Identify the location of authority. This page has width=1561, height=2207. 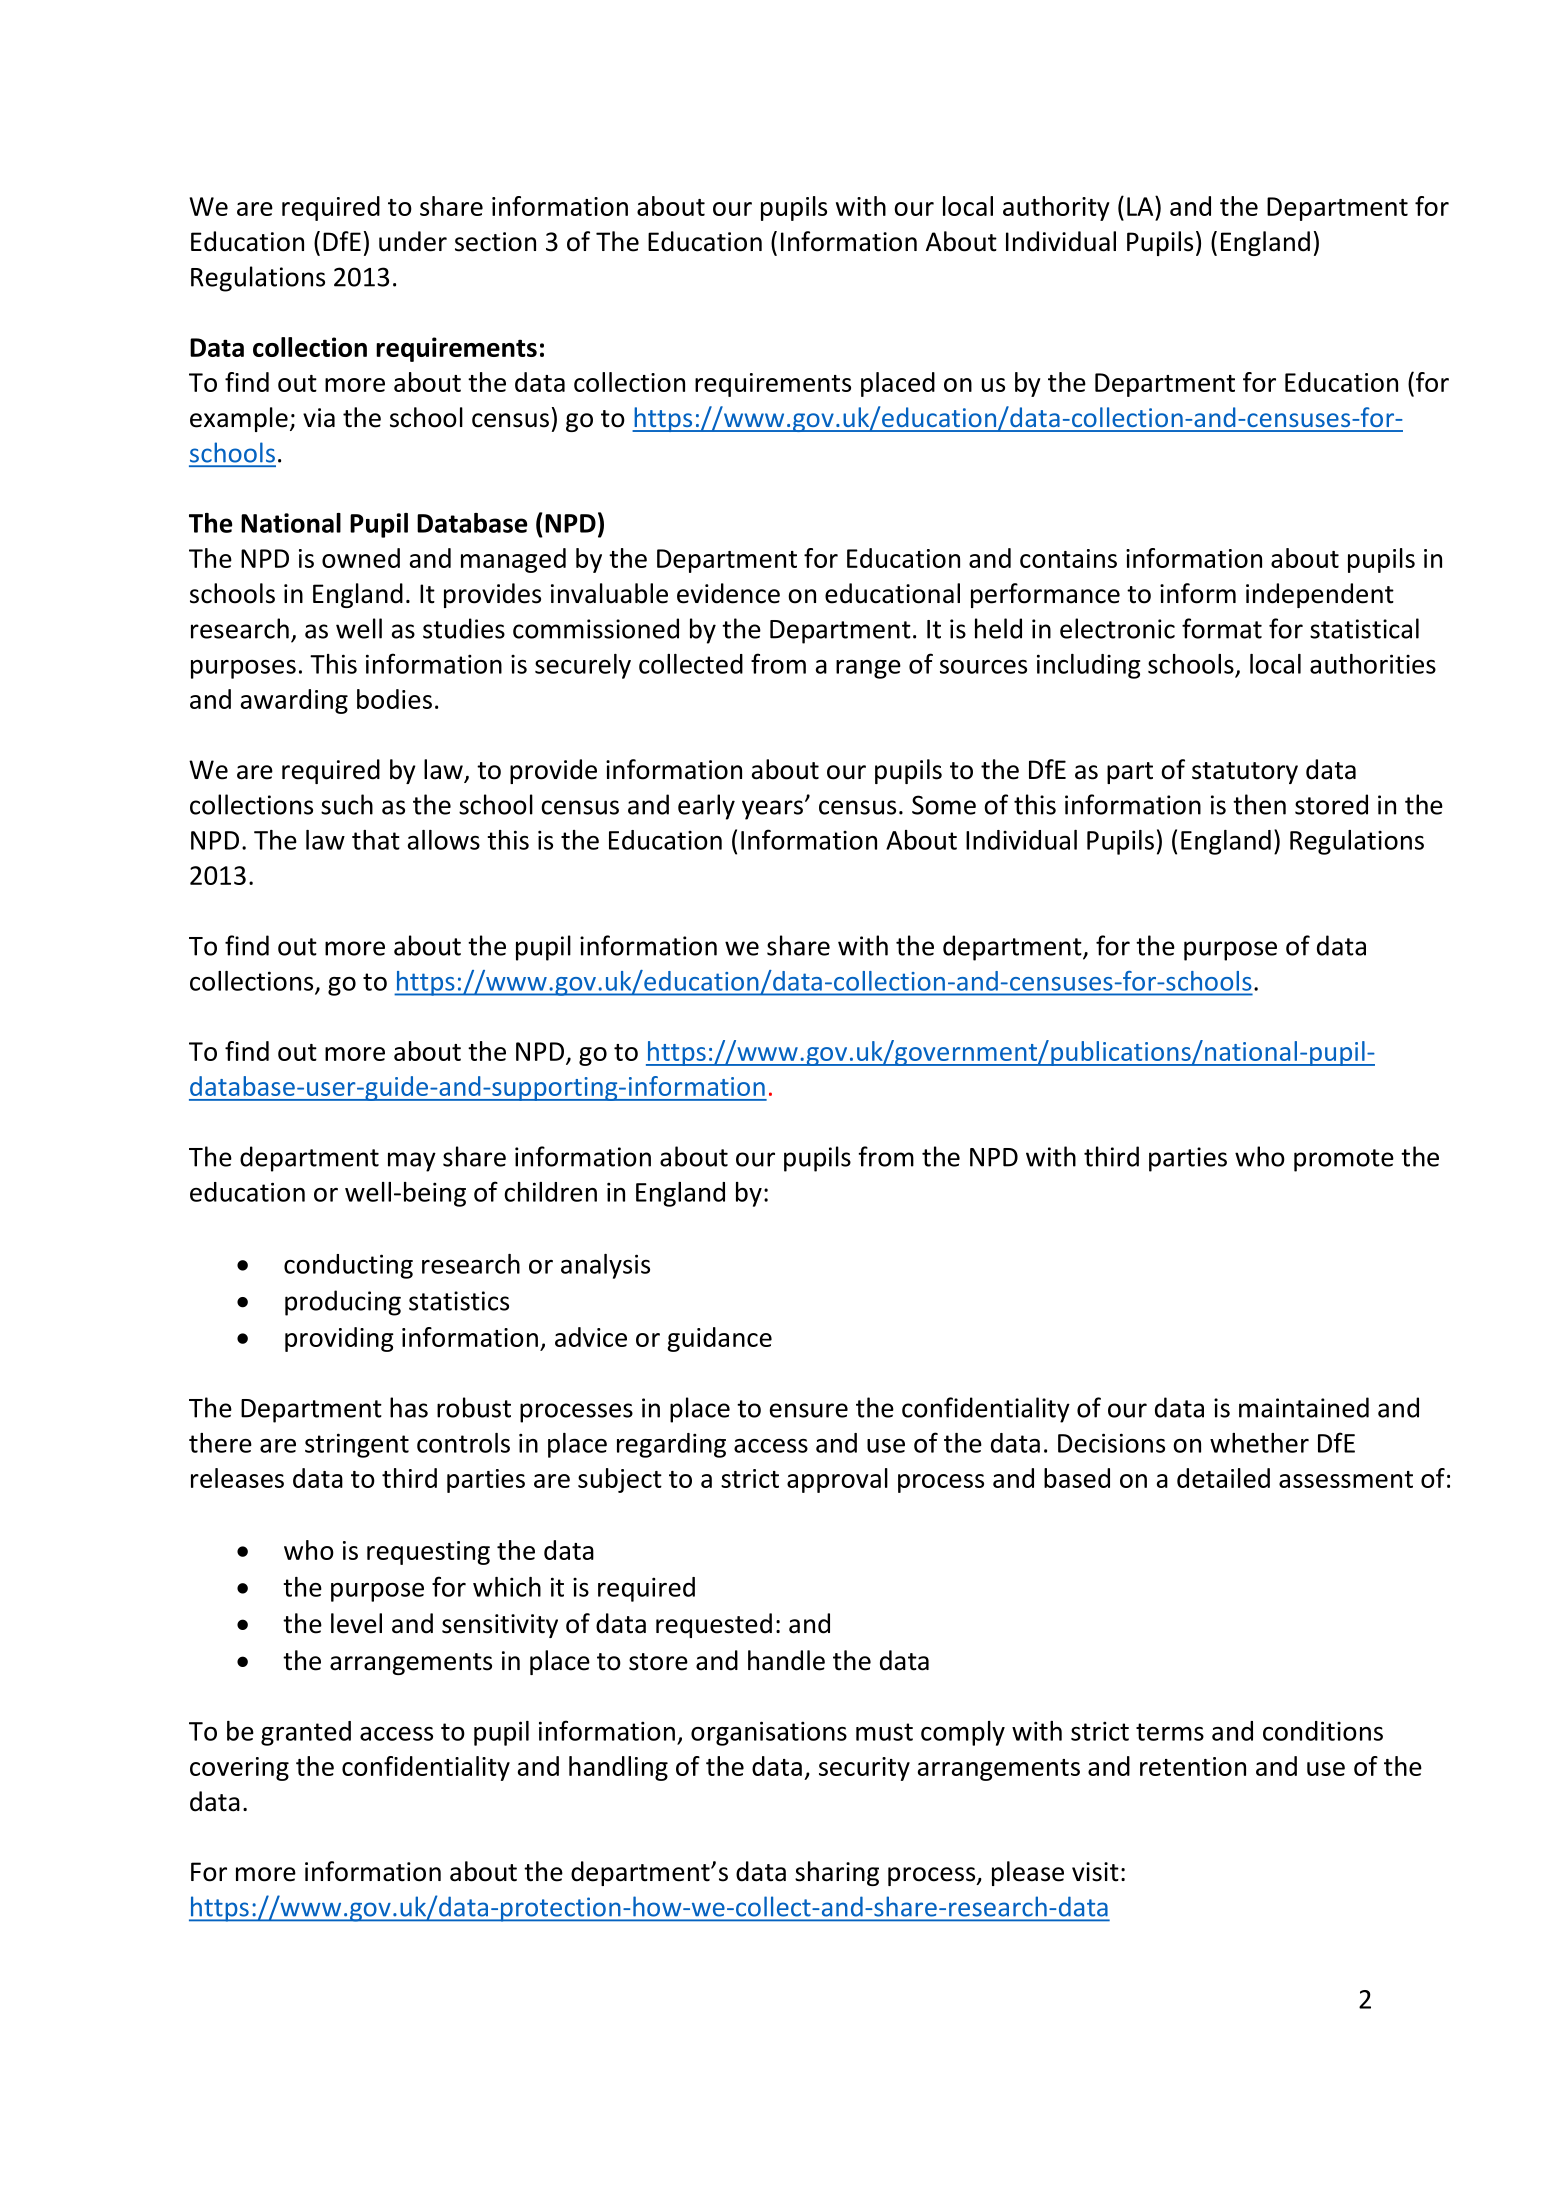
(1056, 208).
